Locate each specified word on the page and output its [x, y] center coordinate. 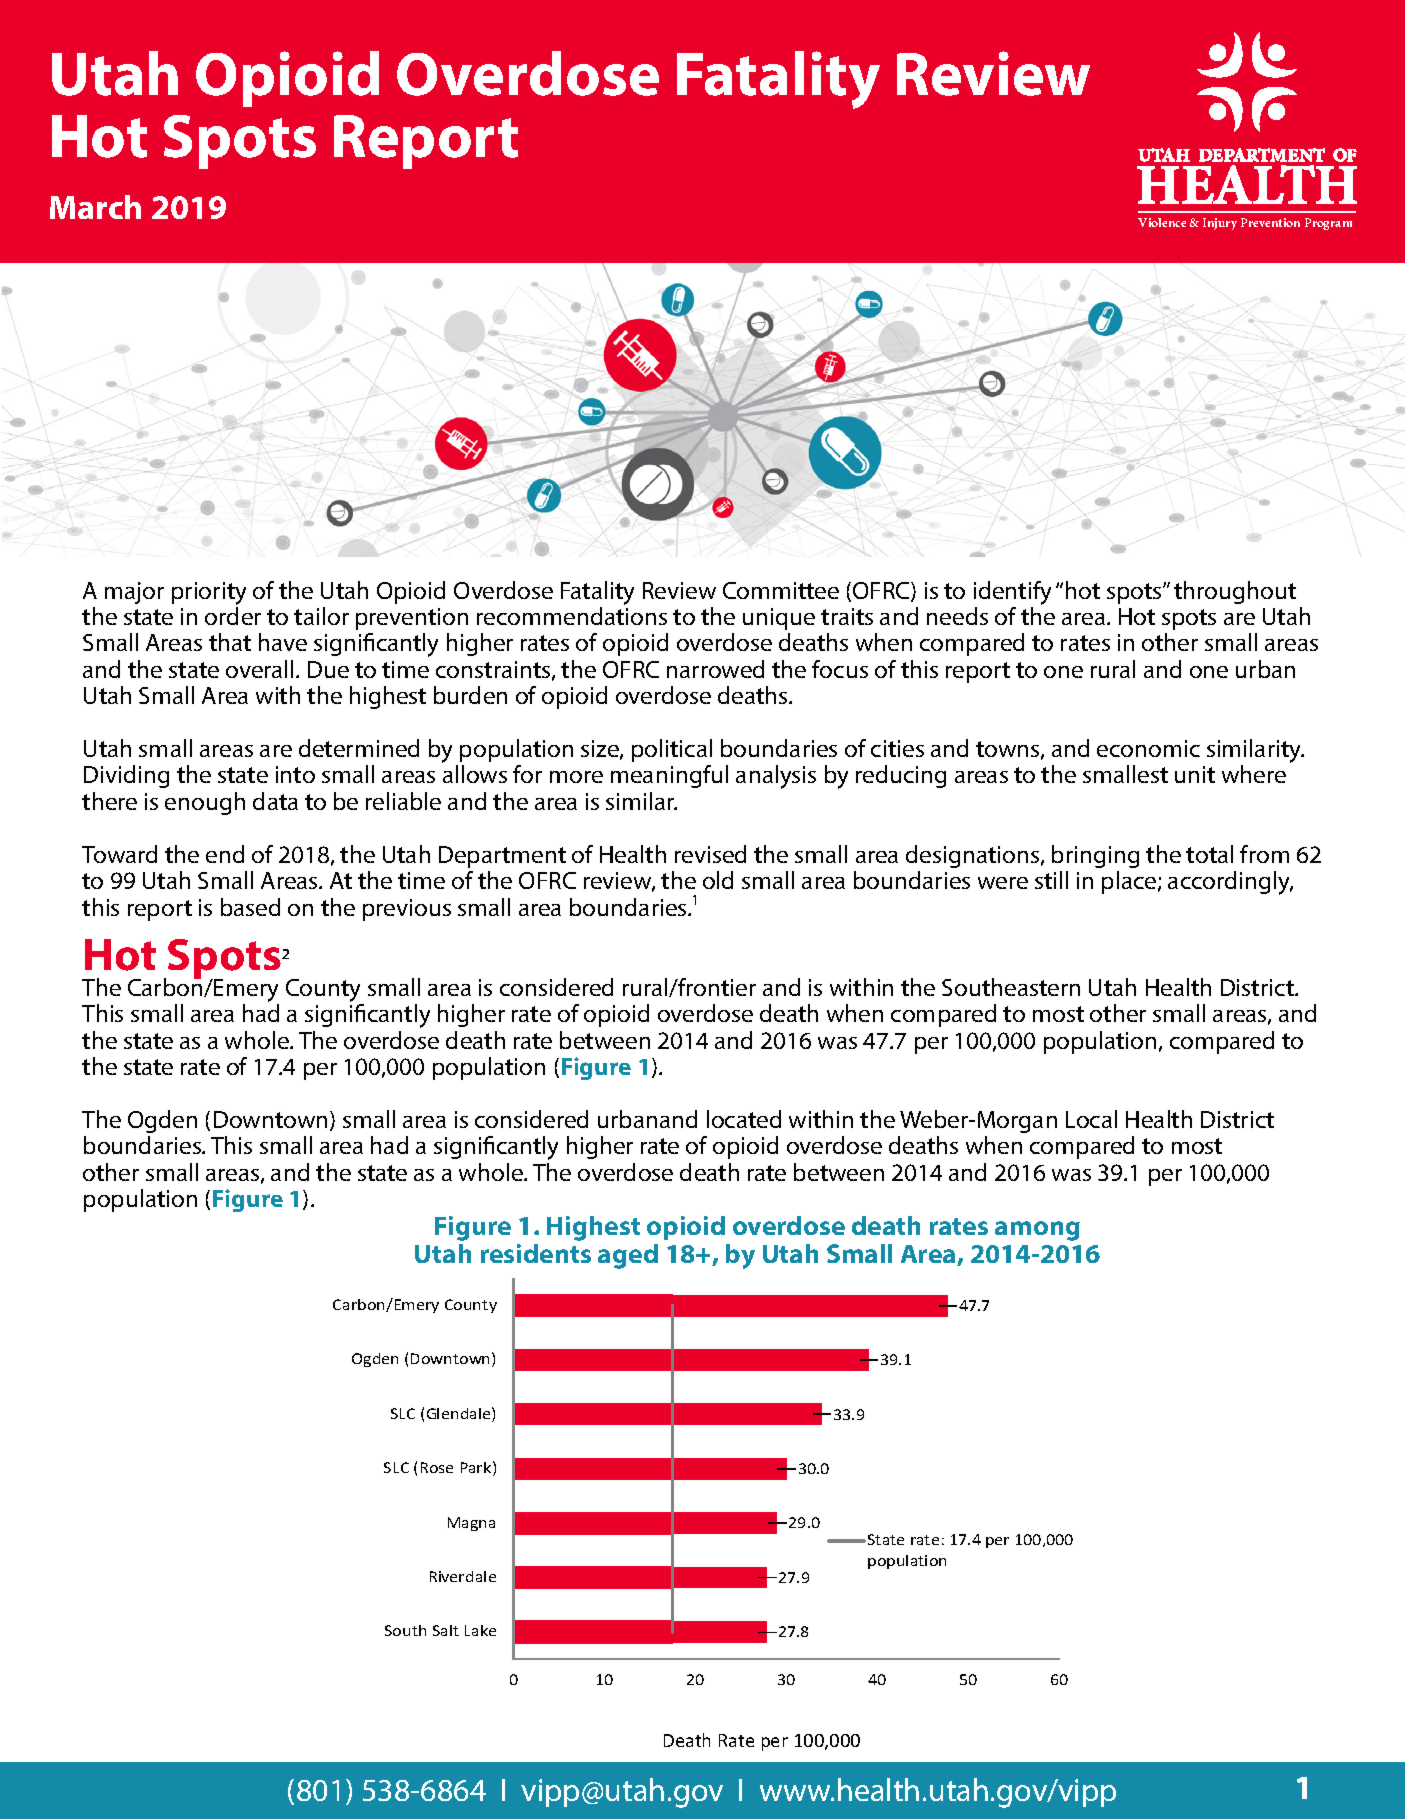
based [250, 907]
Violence [1162, 222]
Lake [480, 1630]
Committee [781, 590]
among [1037, 1231]
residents [536, 1253]
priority [209, 593]
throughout [1235, 592]
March [95, 207]
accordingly [1230, 883]
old [718, 880]
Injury [1220, 224]
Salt [446, 1630]
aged [628, 1256]
